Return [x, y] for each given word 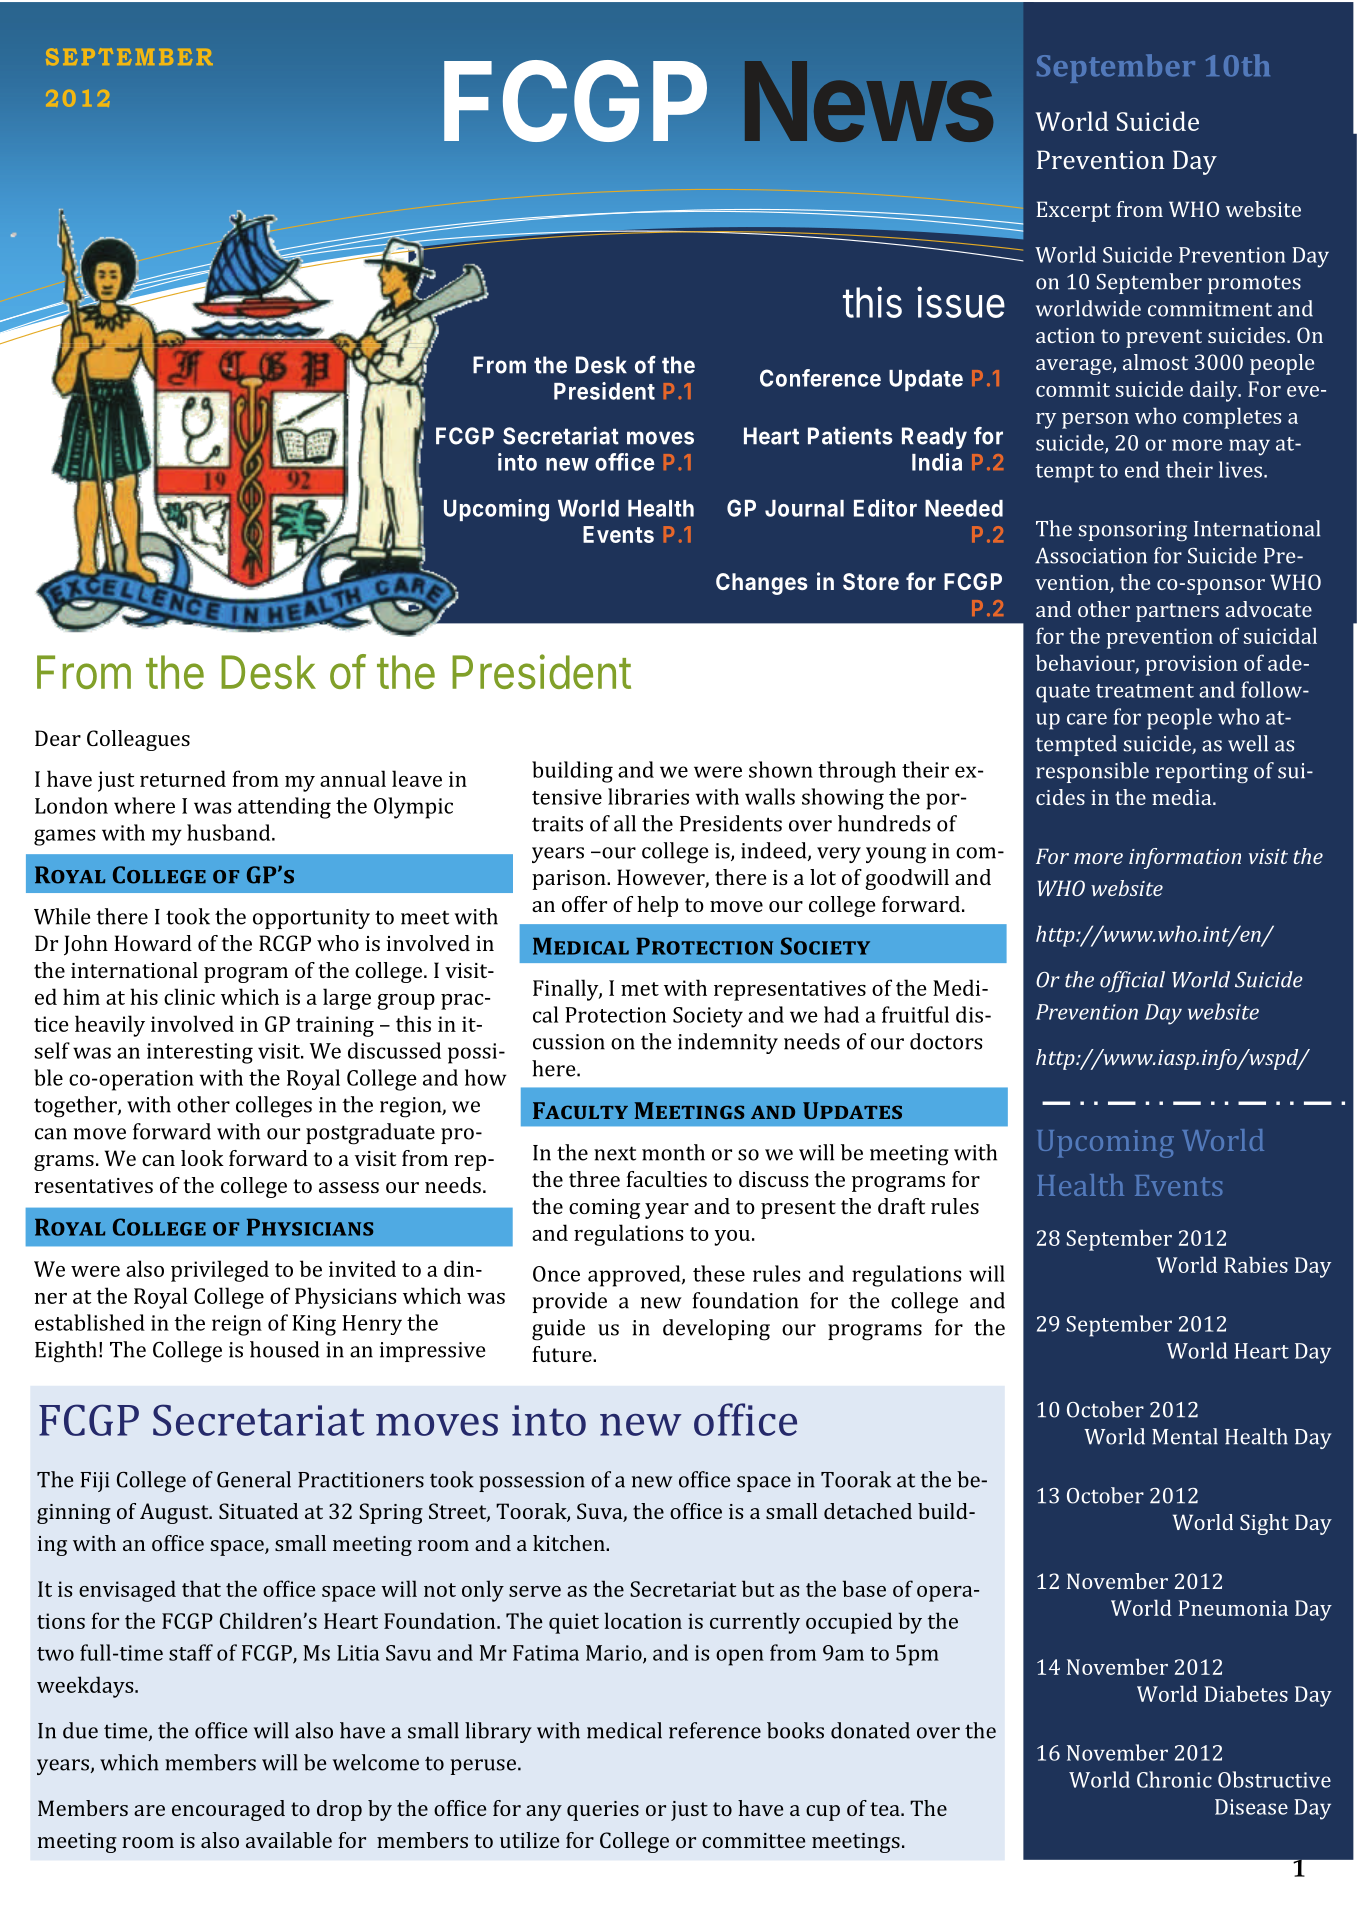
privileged [220, 1271]
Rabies [1256, 1264]
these [719, 1273]
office [625, 462]
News [869, 101]
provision [1191, 665]
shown [781, 769]
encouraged [228, 1810]
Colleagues [138, 740]
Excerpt [1074, 211]
